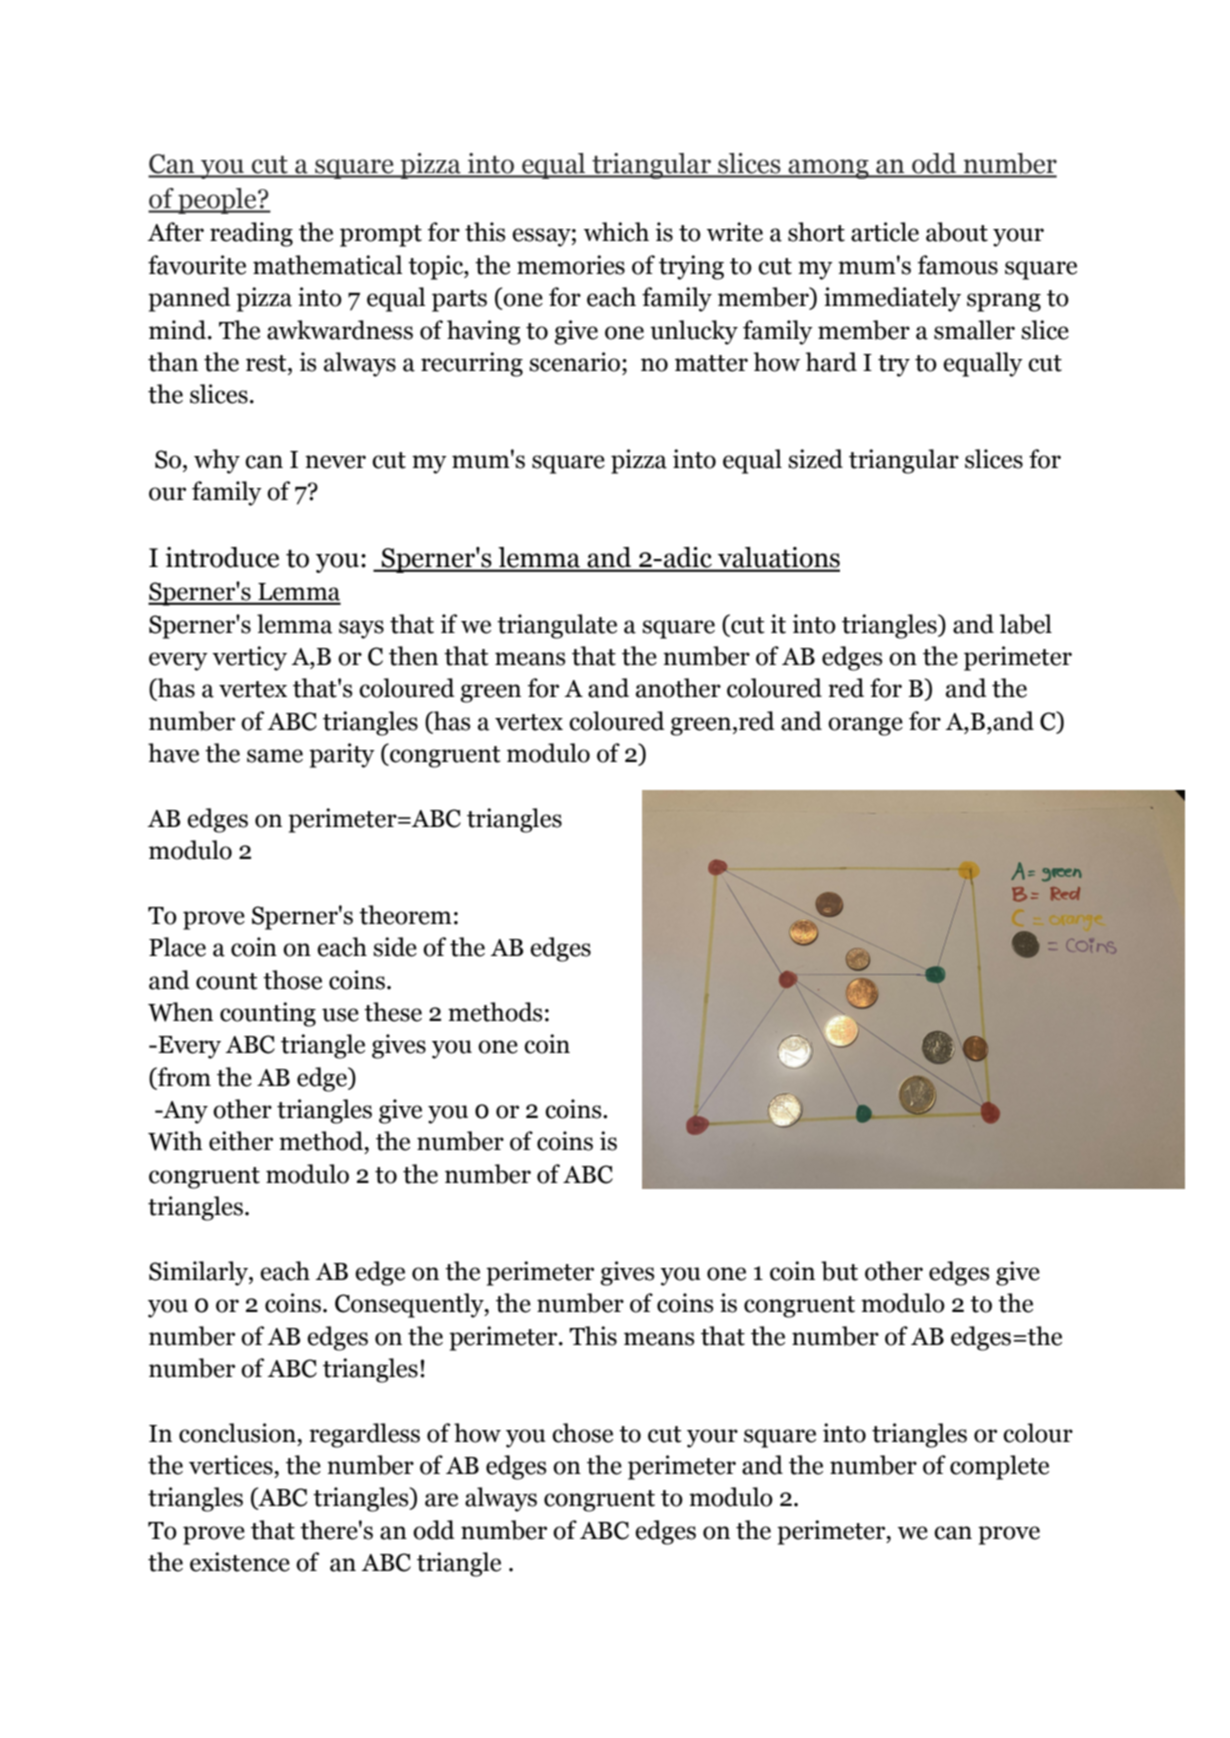 The image size is (1230, 1738). Describe the element at coordinates (616, 232) in the screenshot. I see `which` at that location.
